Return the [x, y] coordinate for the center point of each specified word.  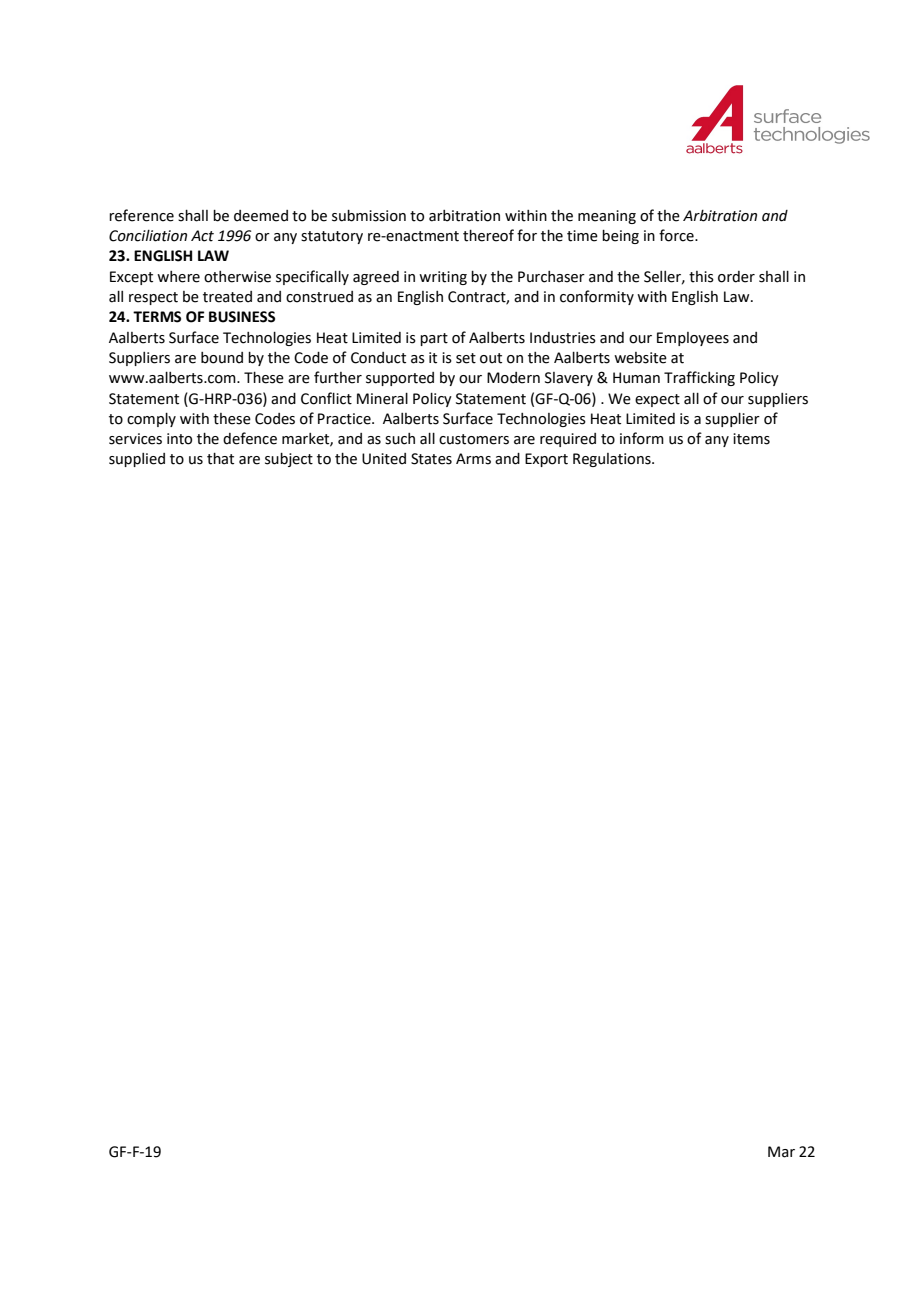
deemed [261, 216]
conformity [597, 297]
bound [222, 358]
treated [227, 297]
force [677, 235]
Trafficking [699, 378]
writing [443, 278]
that [220, 459]
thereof [488, 235]
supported [400, 379]
